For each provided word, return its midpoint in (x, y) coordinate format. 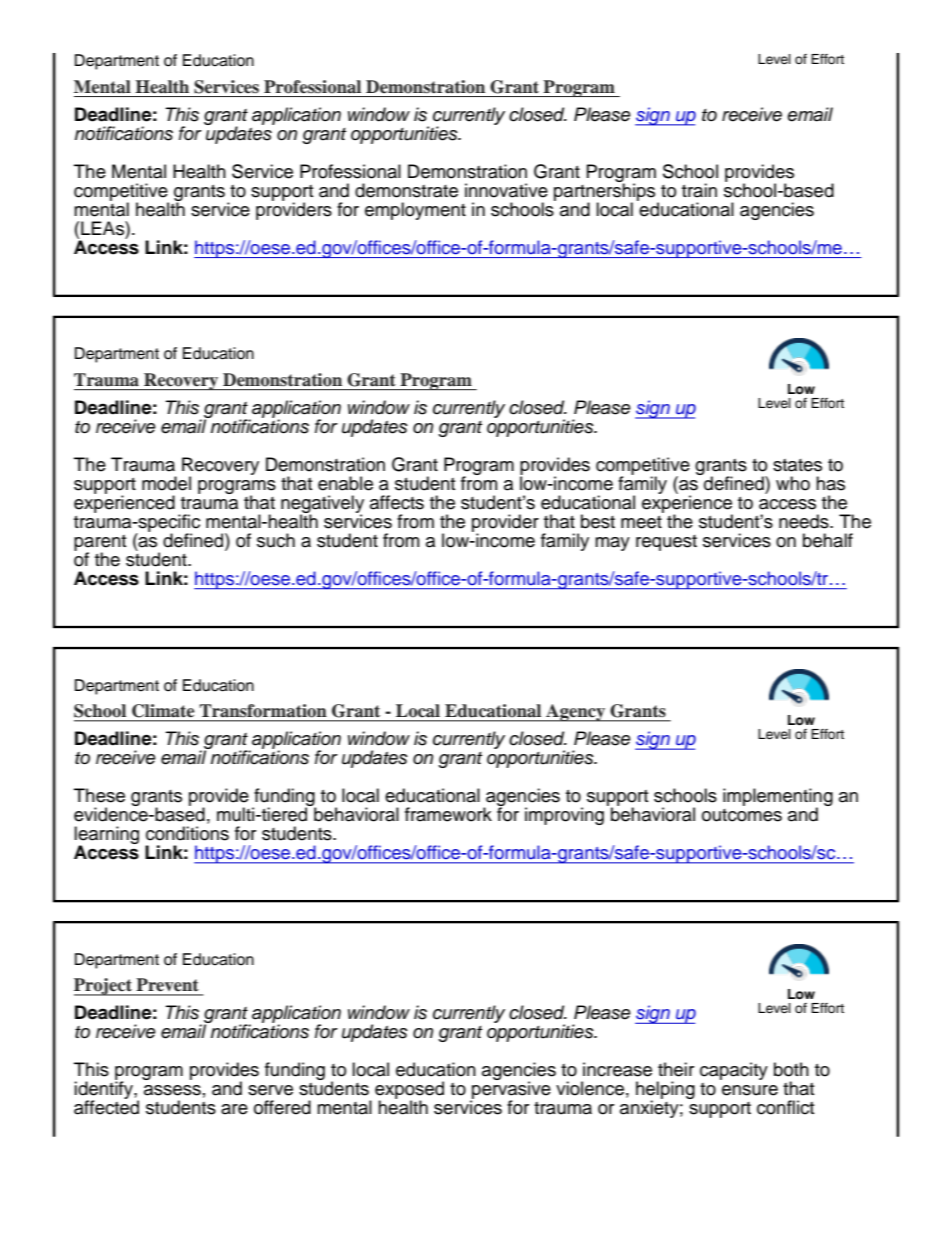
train (699, 190)
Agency (575, 713)
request (666, 543)
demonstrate (406, 190)
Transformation (263, 710)
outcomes (742, 815)
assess (172, 1090)
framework (448, 814)
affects (397, 502)
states (797, 465)
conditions (187, 833)
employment (415, 211)
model (166, 483)
